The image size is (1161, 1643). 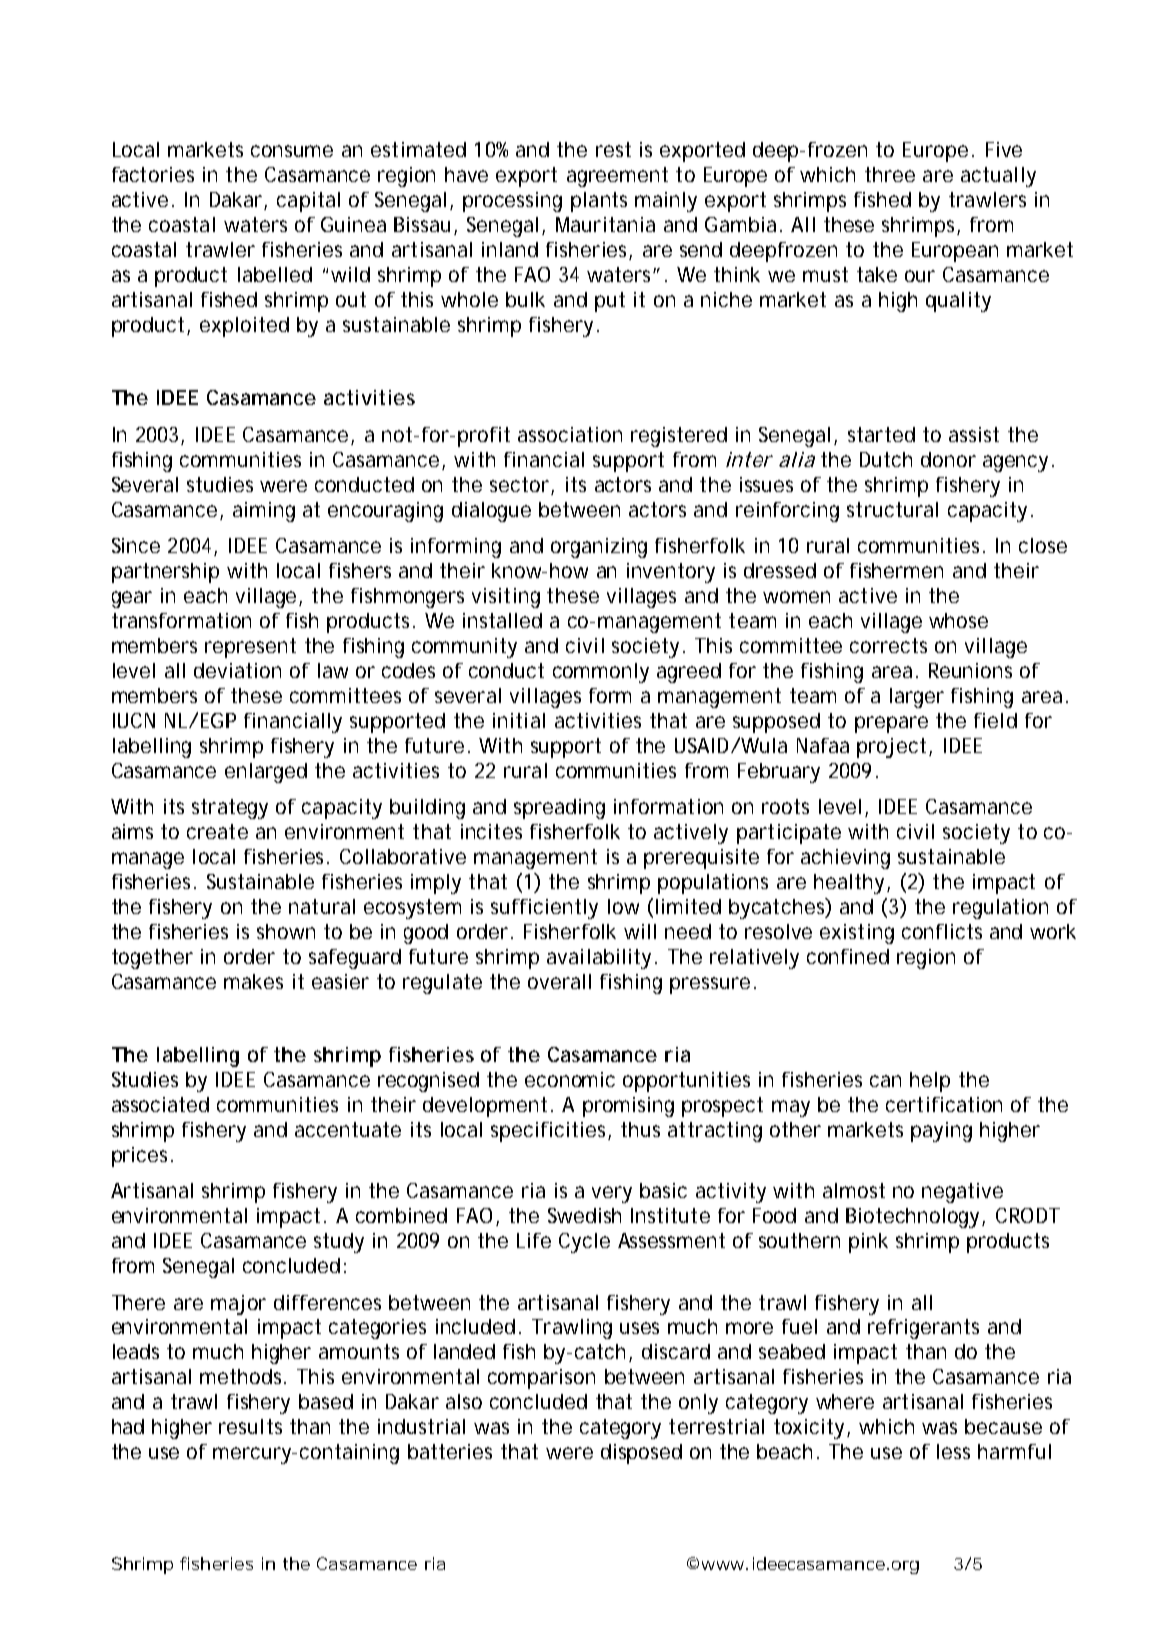 What do you see at coordinates (250, 648) in the page?
I see `represent` at bounding box center [250, 648].
